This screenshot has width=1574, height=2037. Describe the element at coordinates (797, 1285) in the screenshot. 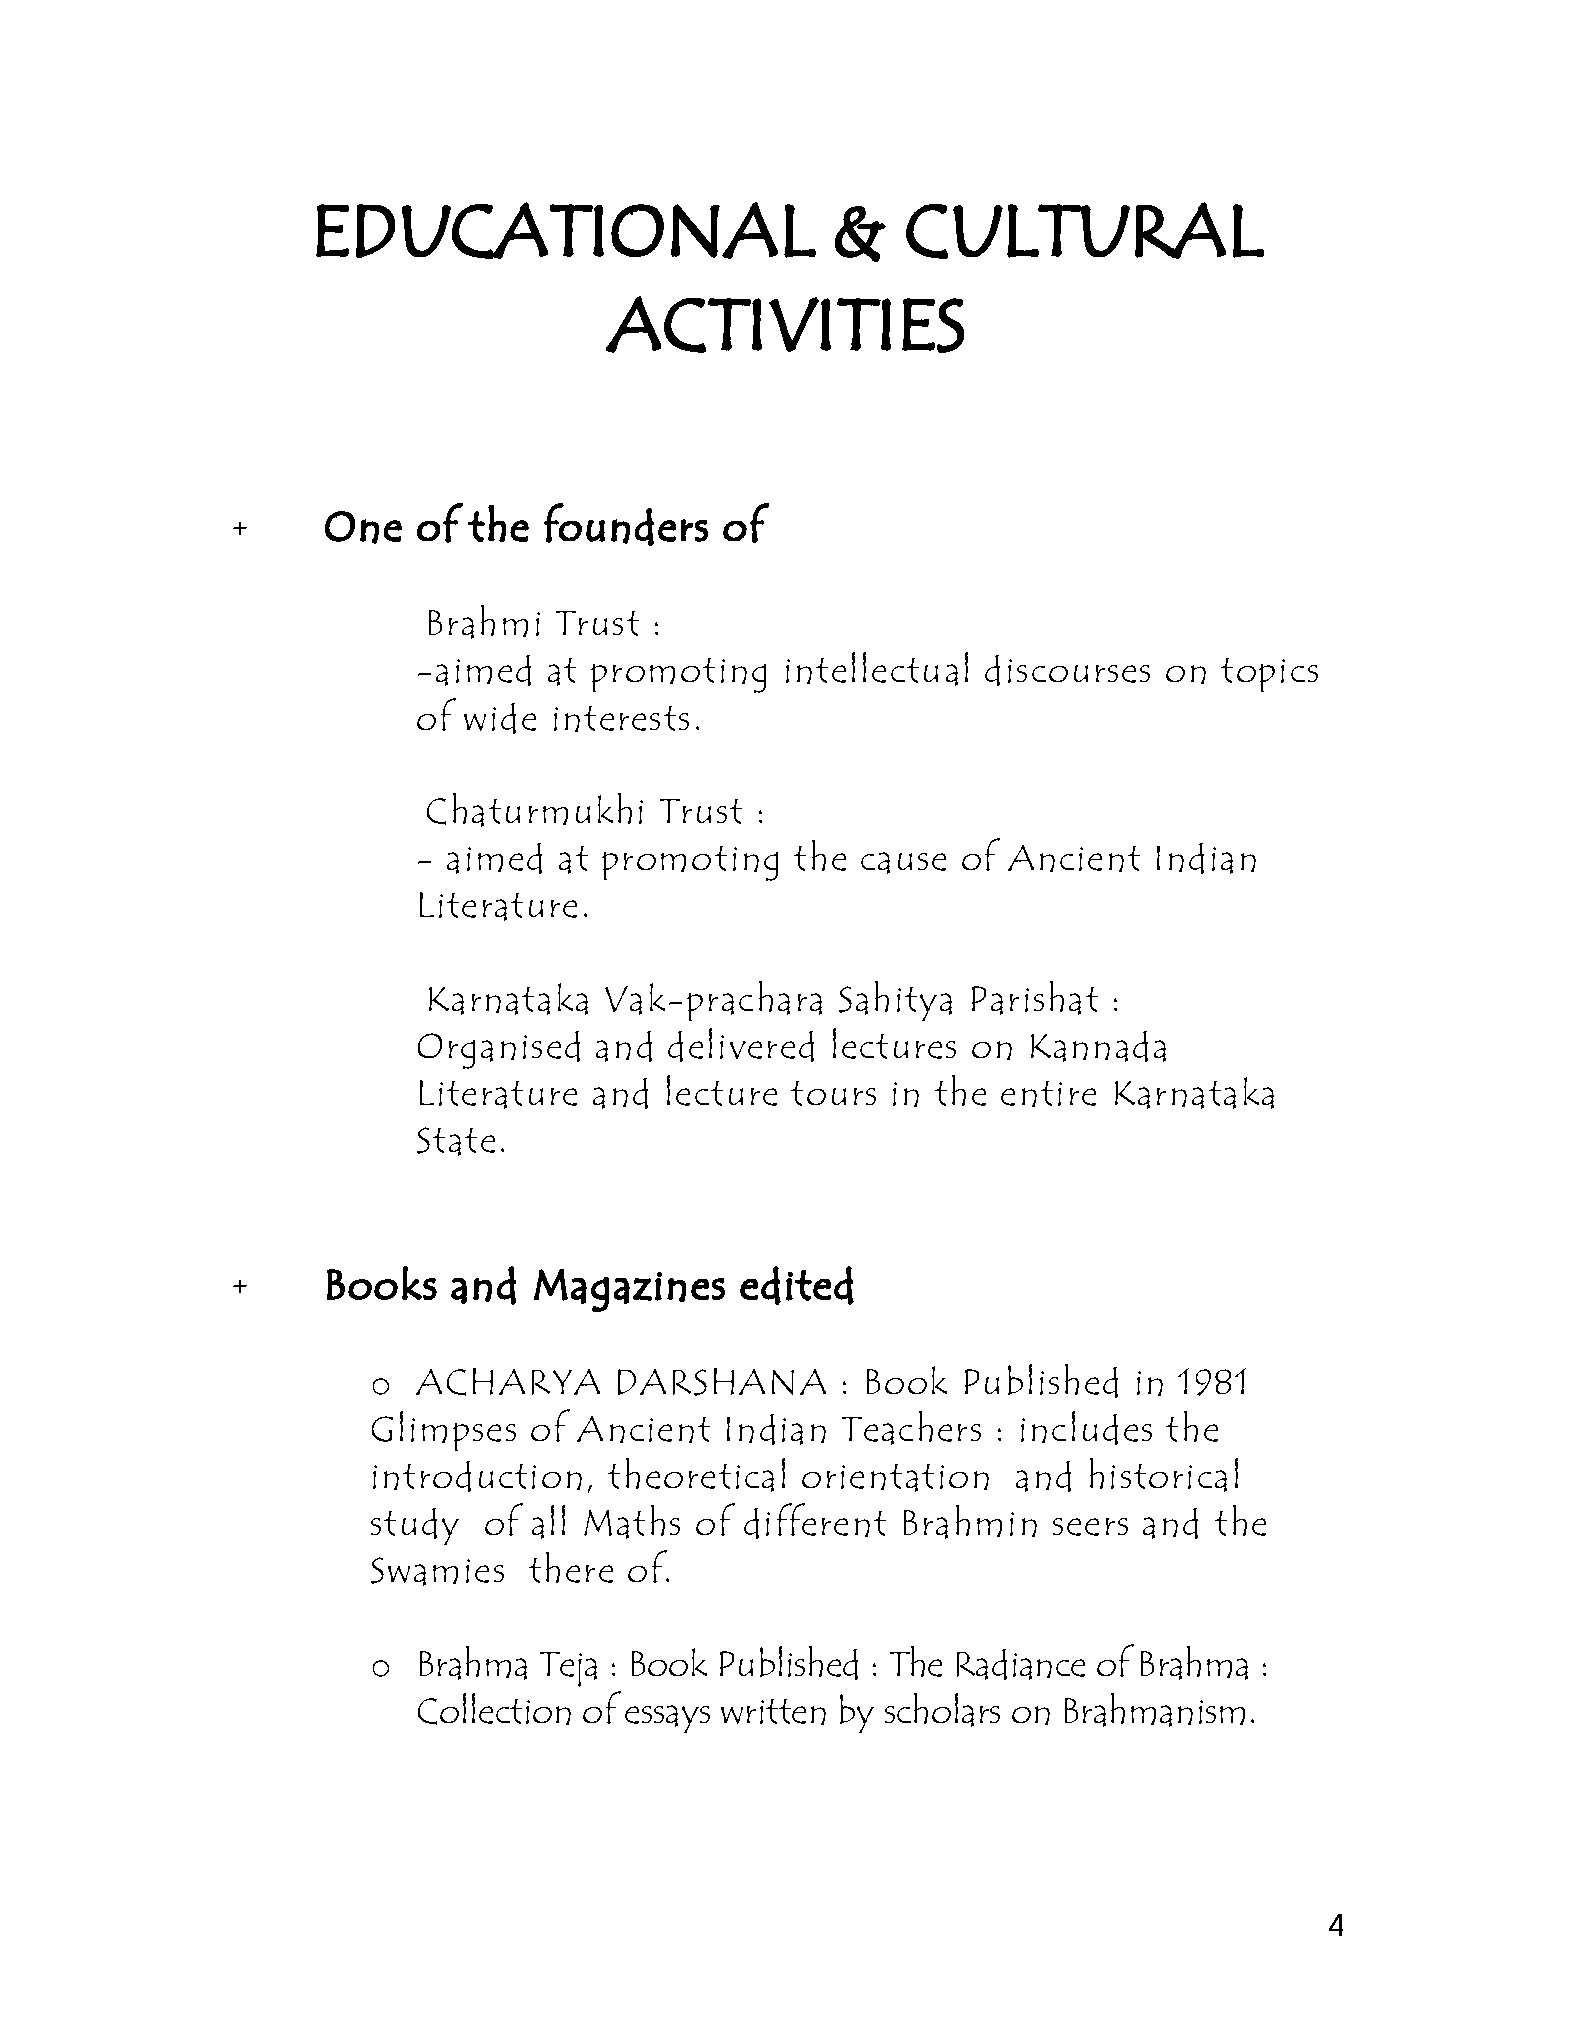

I see `edited` at that location.
